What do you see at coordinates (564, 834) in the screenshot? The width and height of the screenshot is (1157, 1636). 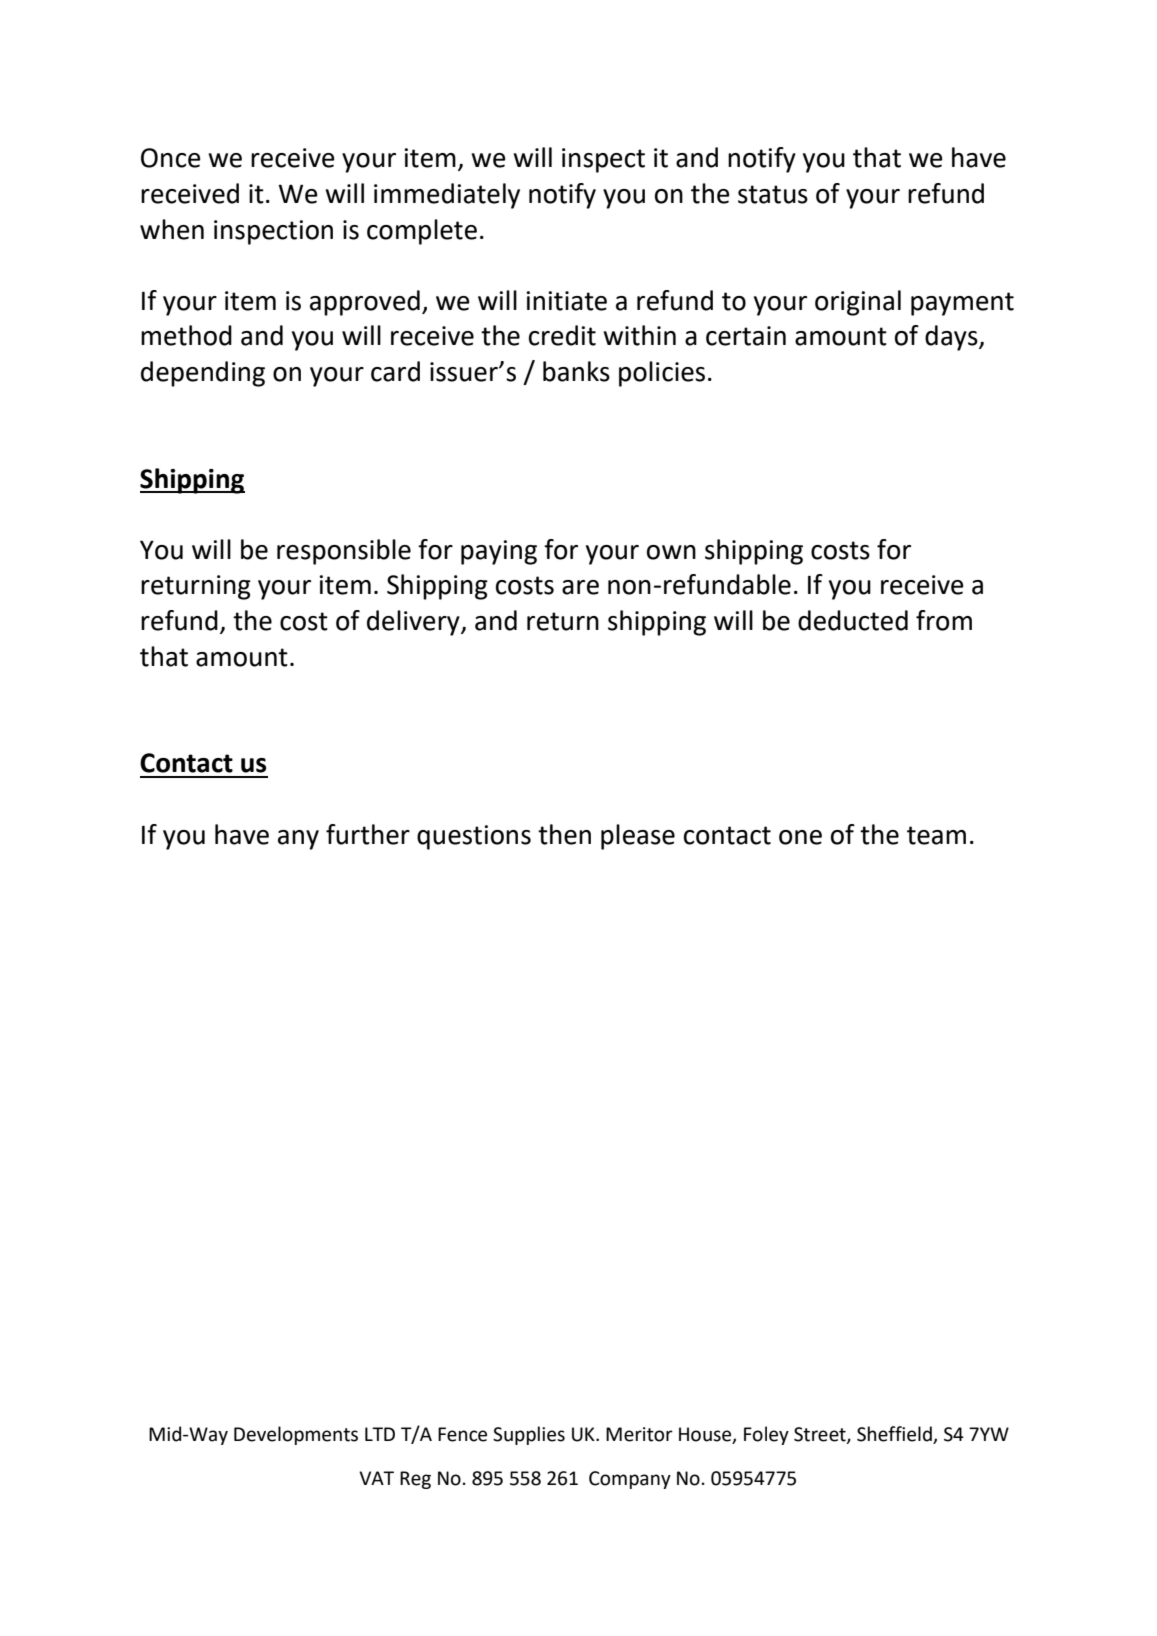 I see `then` at bounding box center [564, 834].
